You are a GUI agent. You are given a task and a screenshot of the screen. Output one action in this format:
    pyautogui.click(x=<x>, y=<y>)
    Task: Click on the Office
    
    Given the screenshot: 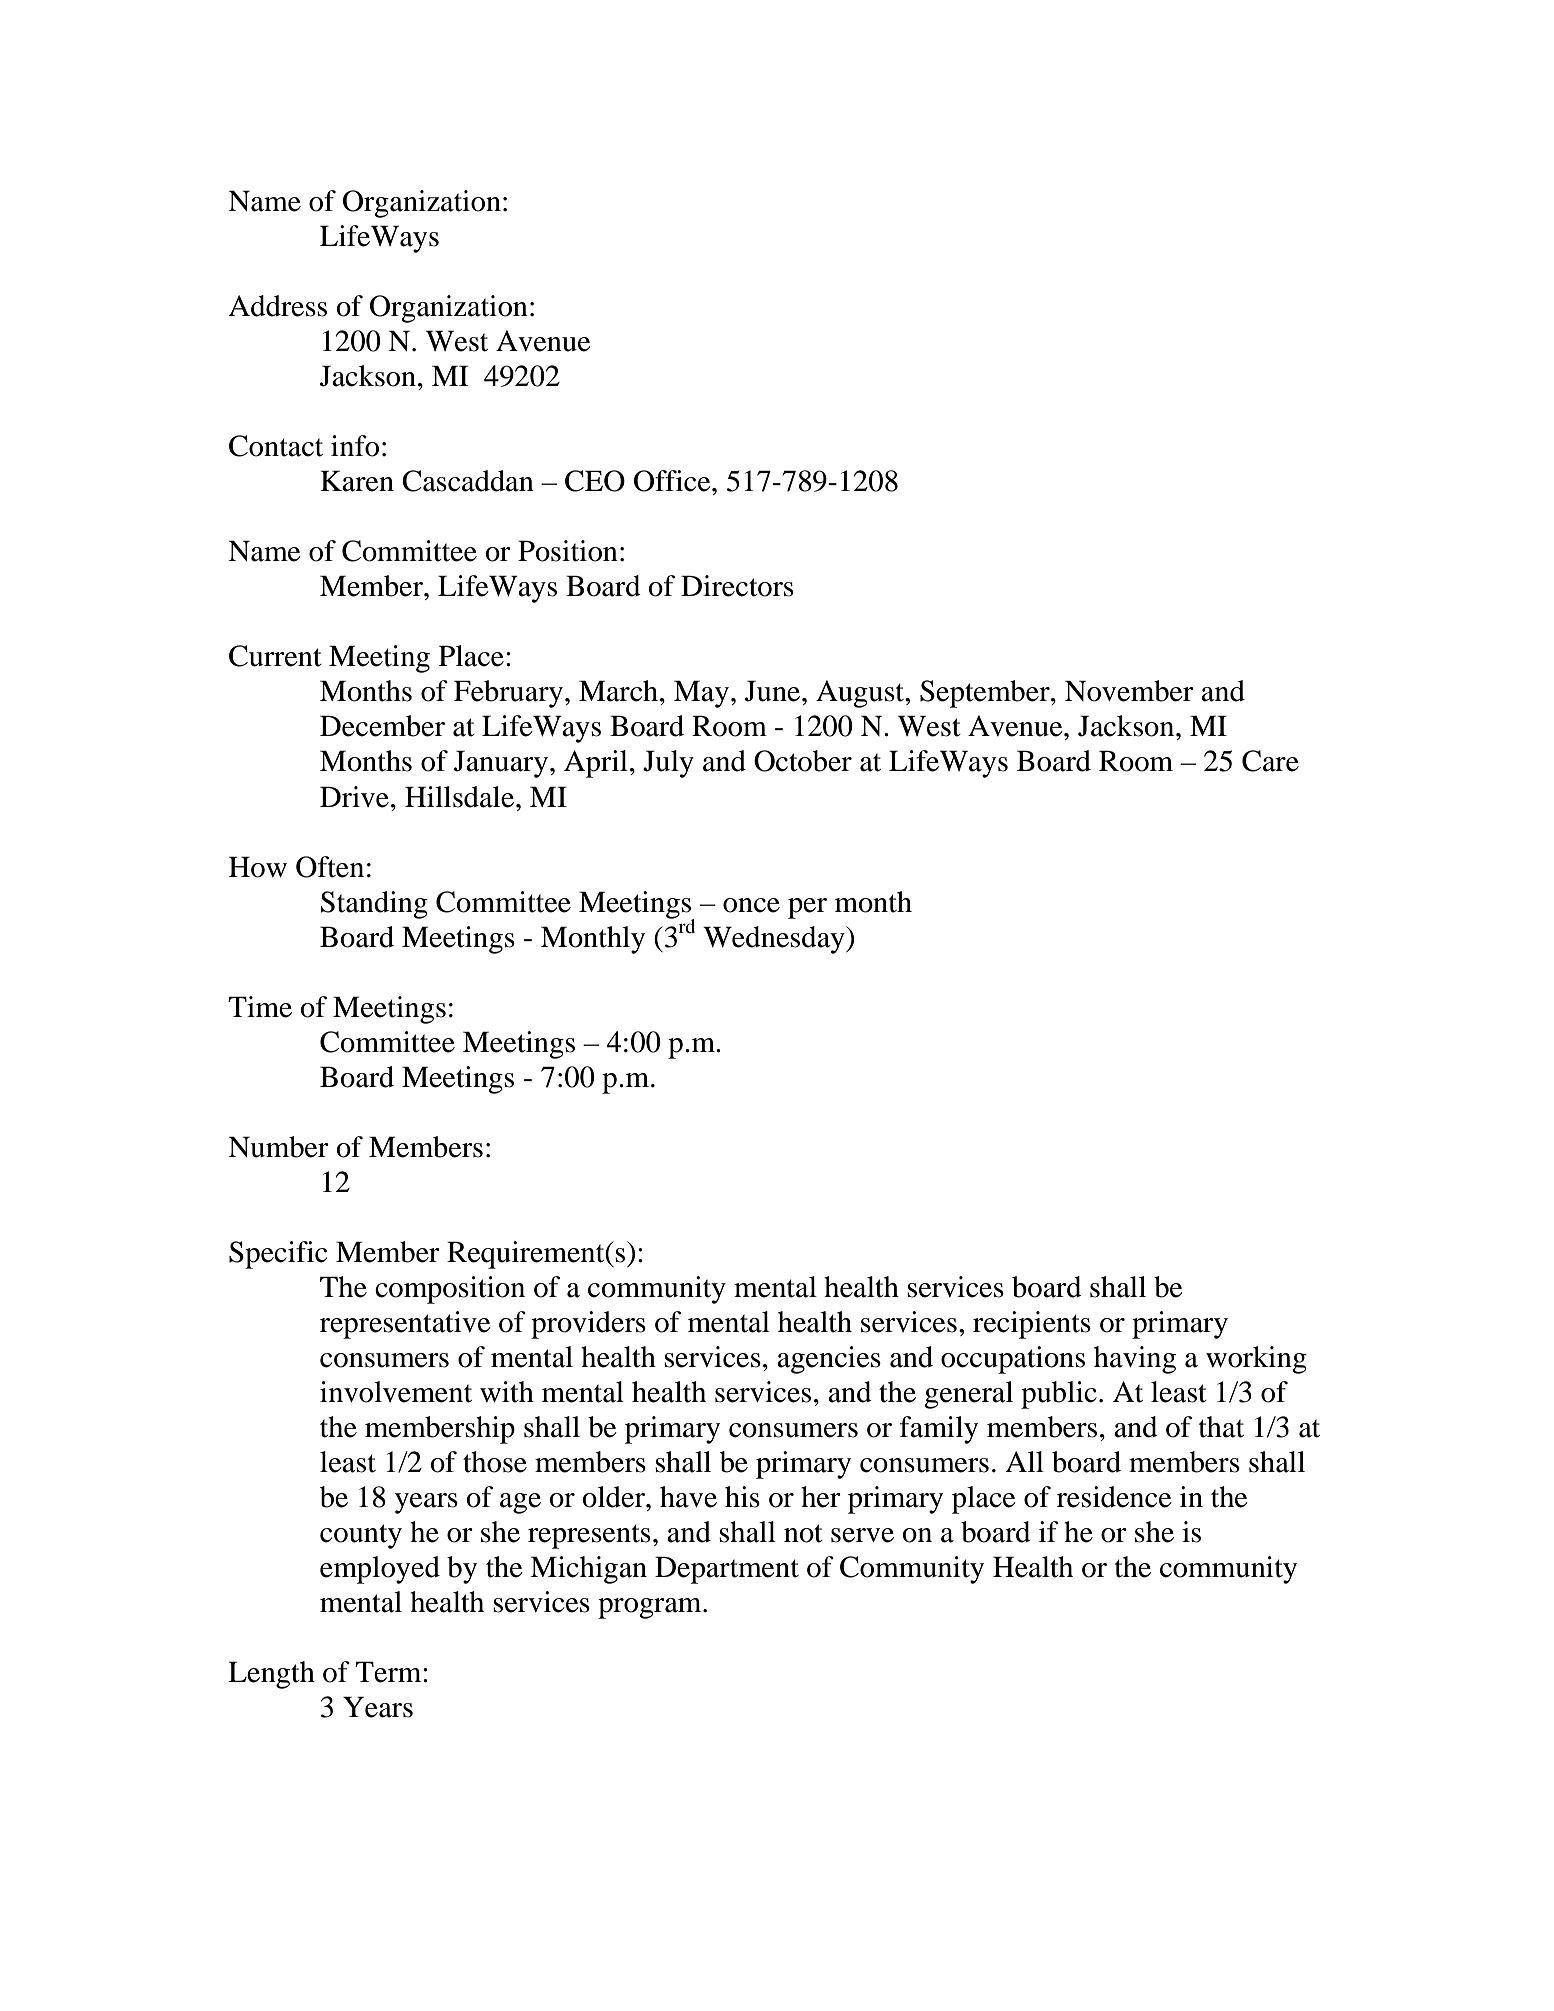 What is the action you would take?
    pyautogui.click(x=673, y=481)
